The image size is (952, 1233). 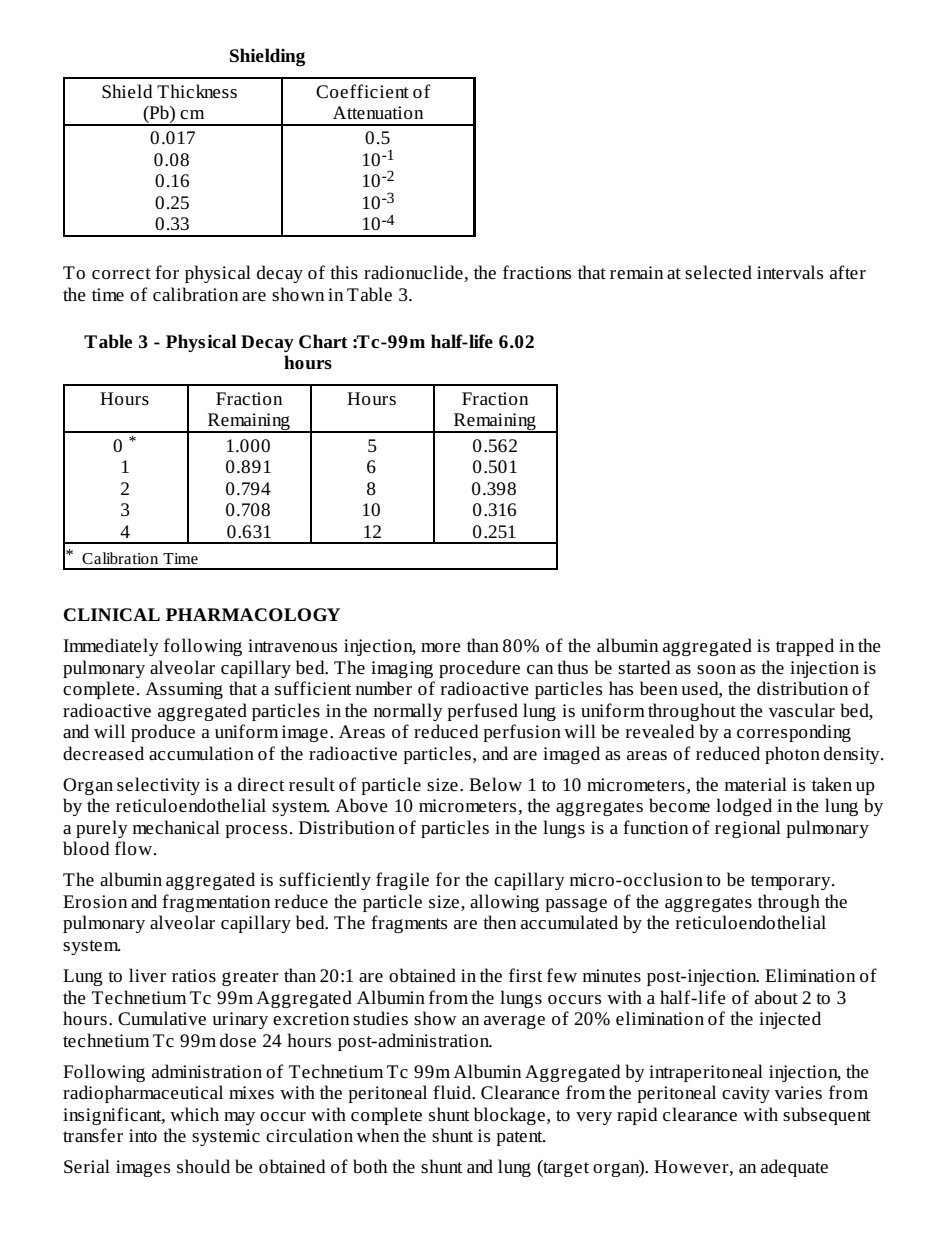 What do you see at coordinates (509, 1116) in the screenshot?
I see `blockage` at bounding box center [509, 1116].
